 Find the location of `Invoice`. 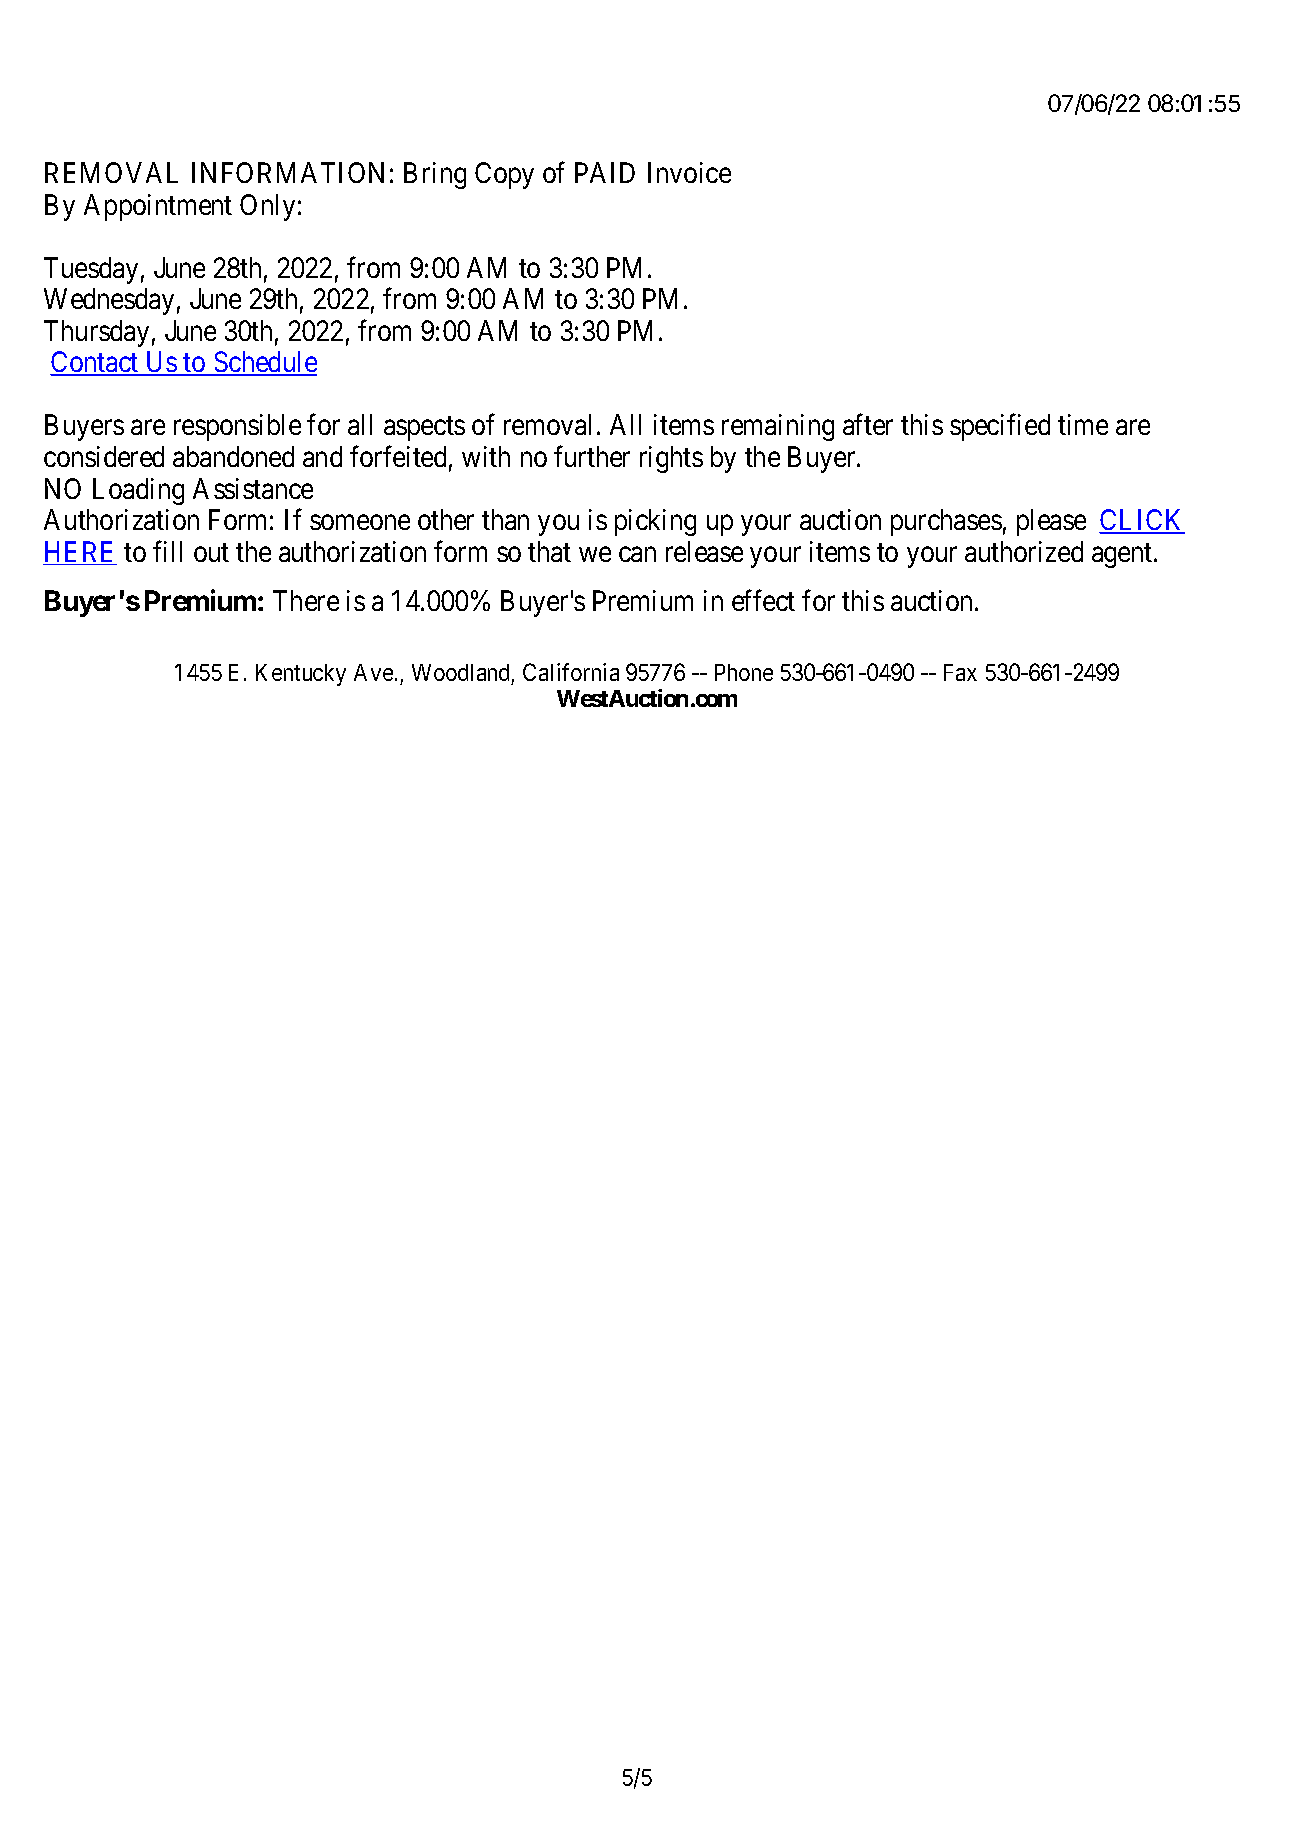

Invoice is located at coordinates (689, 172).
